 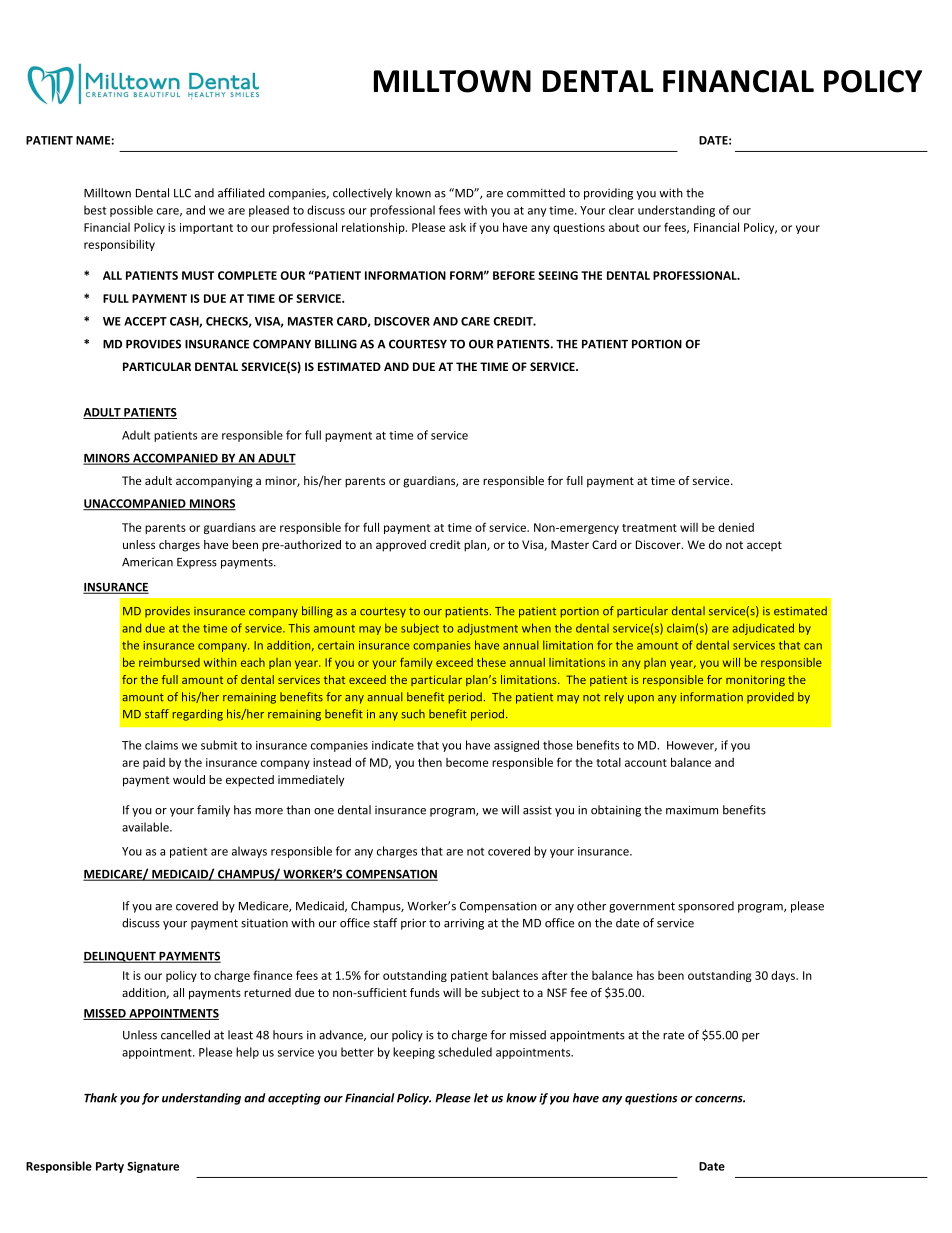 What do you see at coordinates (197, 563) in the image?
I see `Express` at bounding box center [197, 563].
